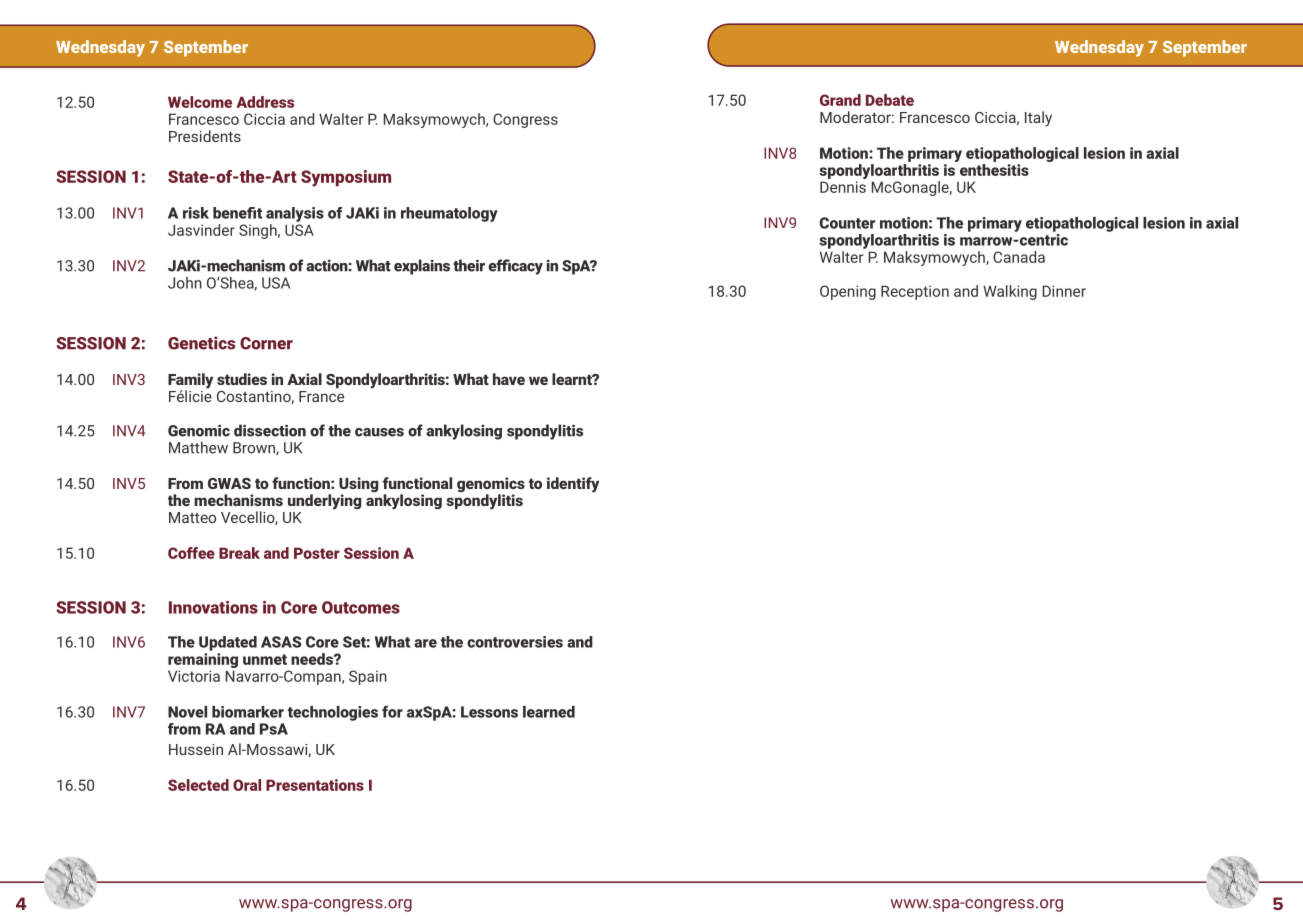  I want to click on dissection, so click(270, 430).
